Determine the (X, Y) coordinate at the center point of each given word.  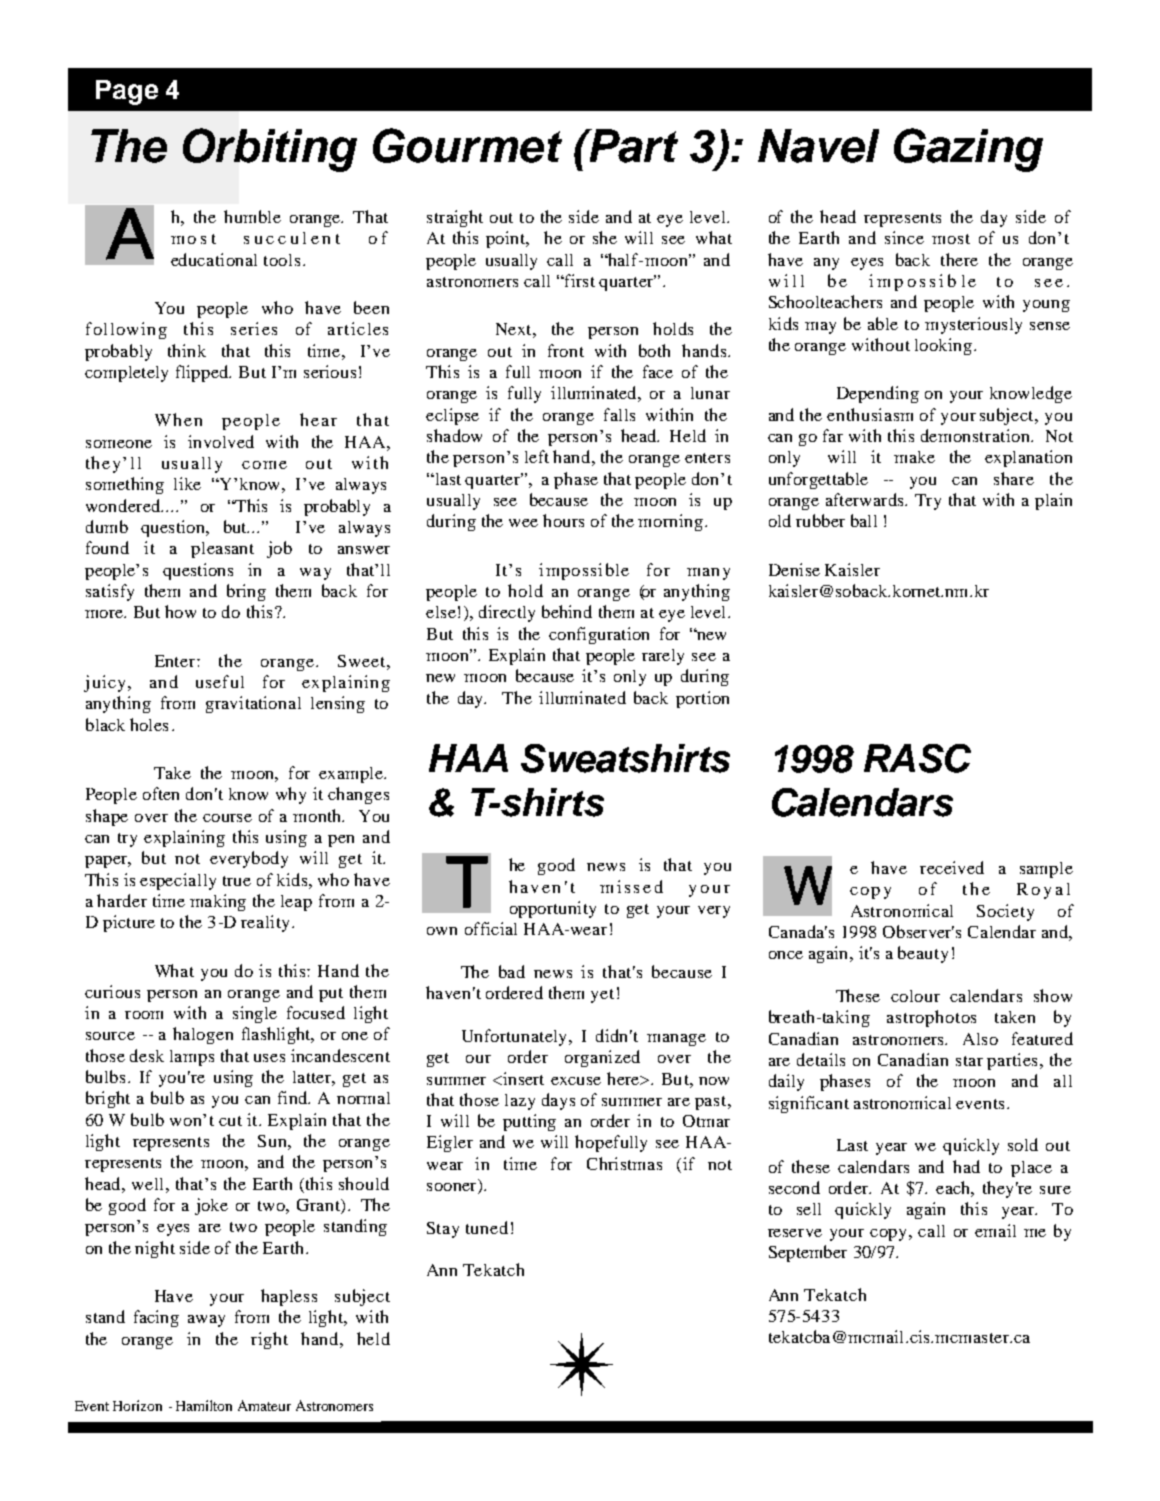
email (995, 1230)
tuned (487, 1227)
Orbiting (270, 150)
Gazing (968, 150)
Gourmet (467, 145)
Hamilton (204, 1405)
